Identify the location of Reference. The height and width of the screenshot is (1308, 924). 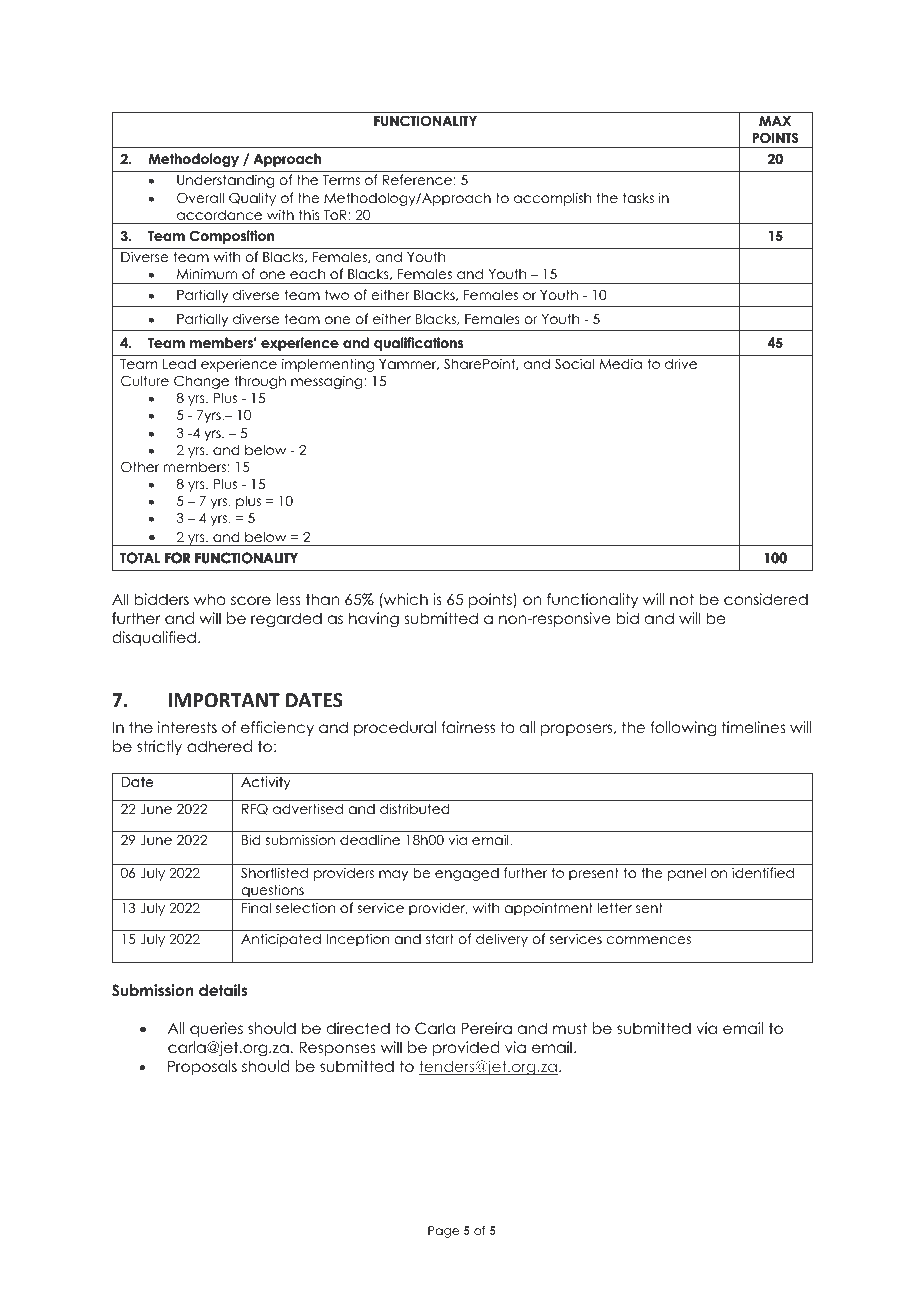
(417, 179).
